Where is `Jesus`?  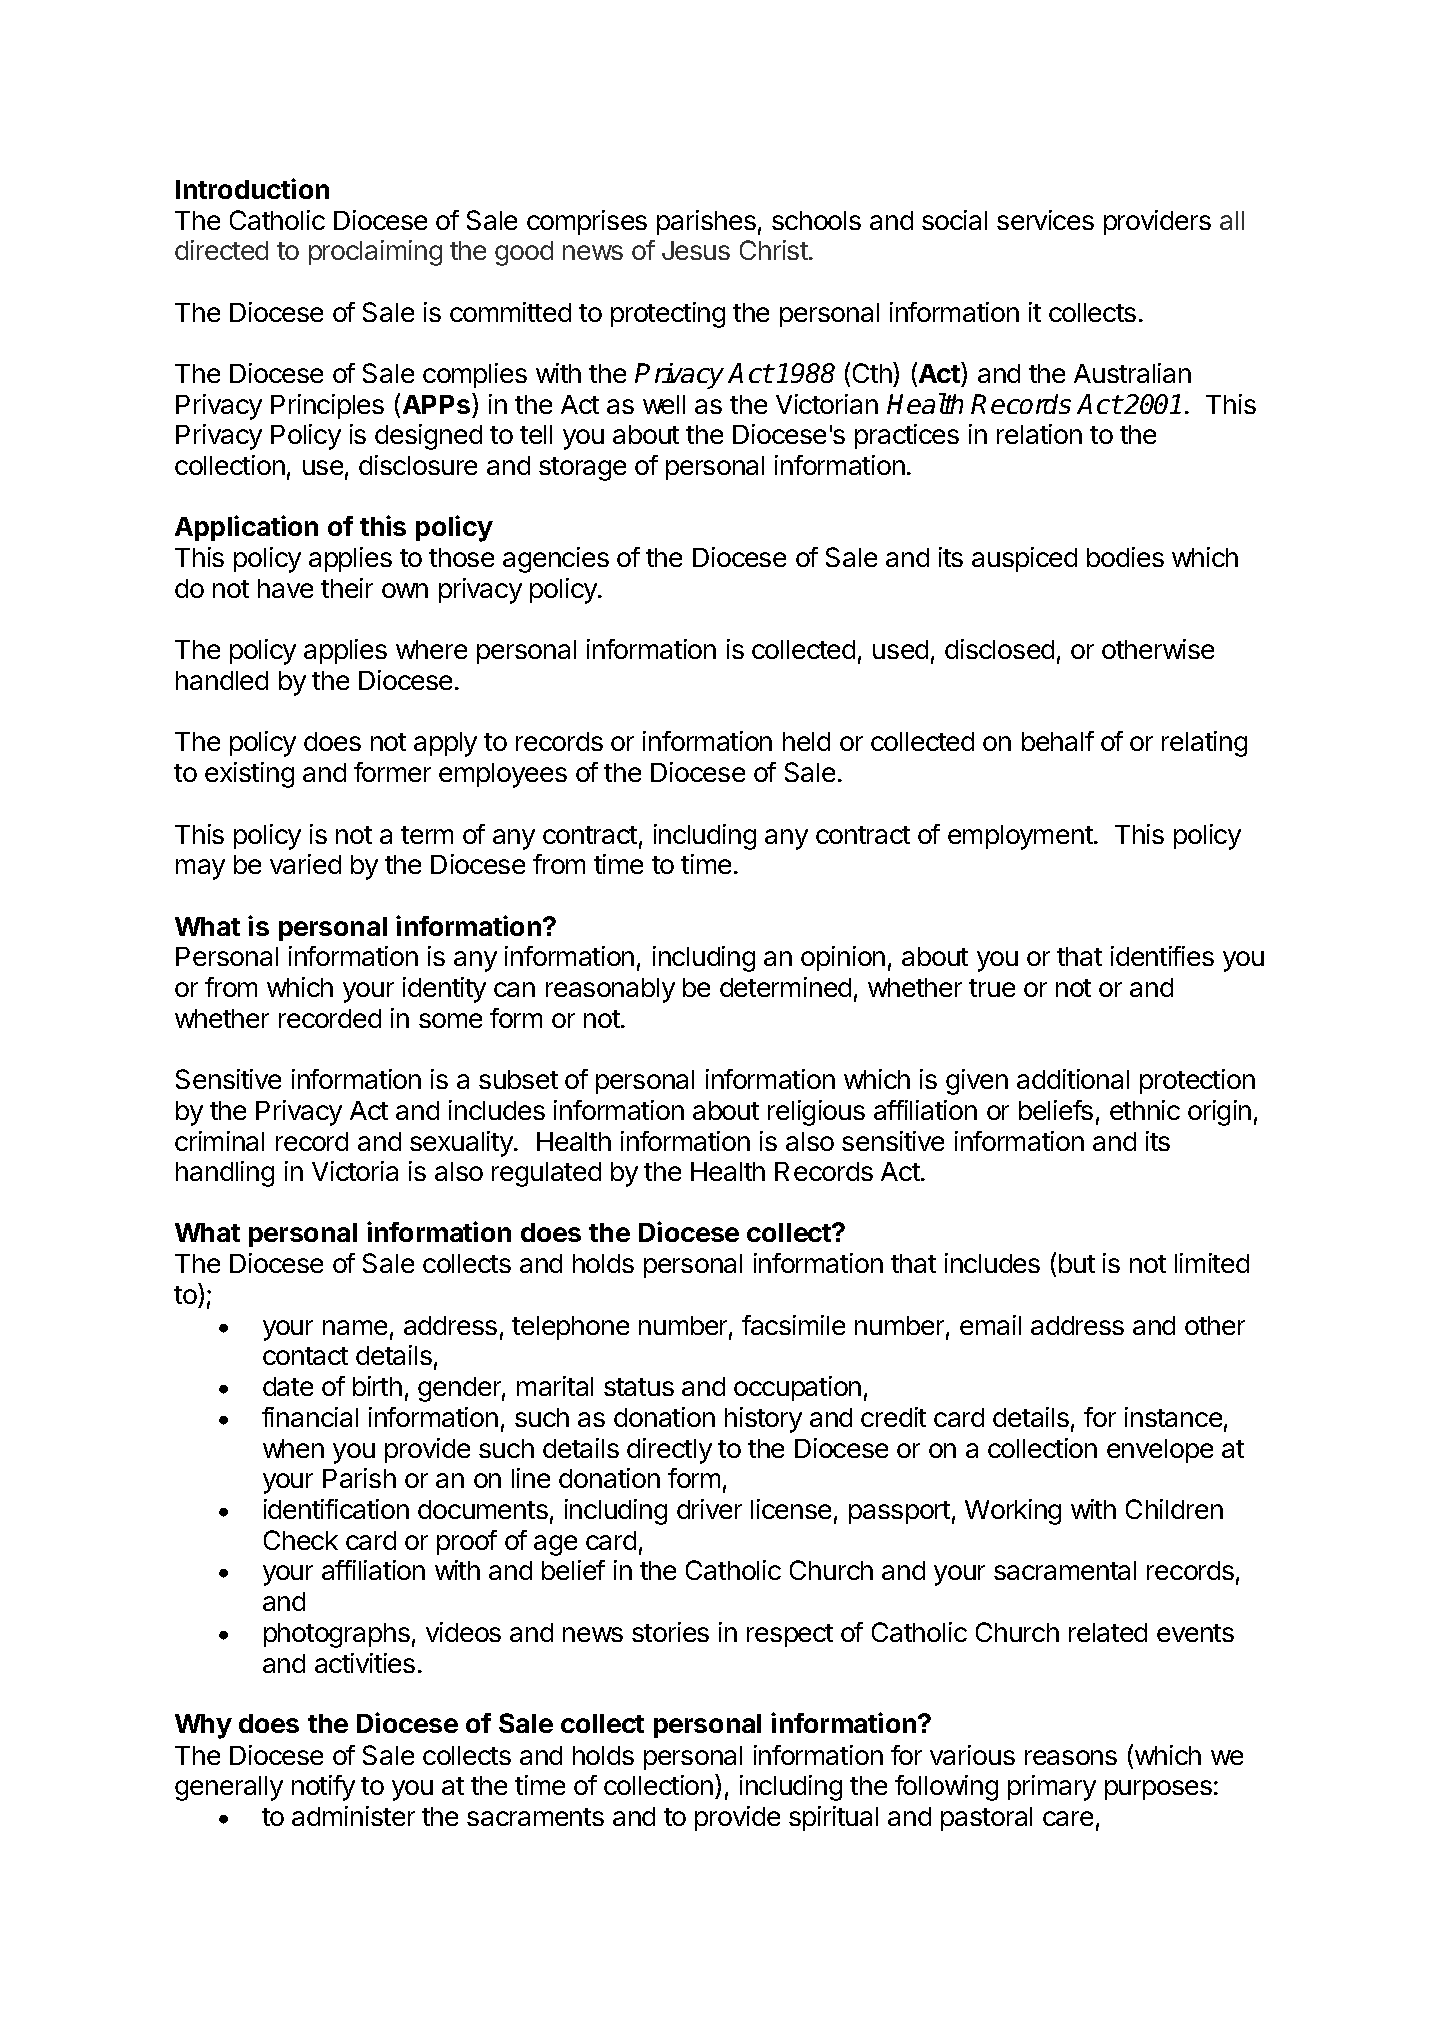
Jesus is located at coordinates (696, 250).
